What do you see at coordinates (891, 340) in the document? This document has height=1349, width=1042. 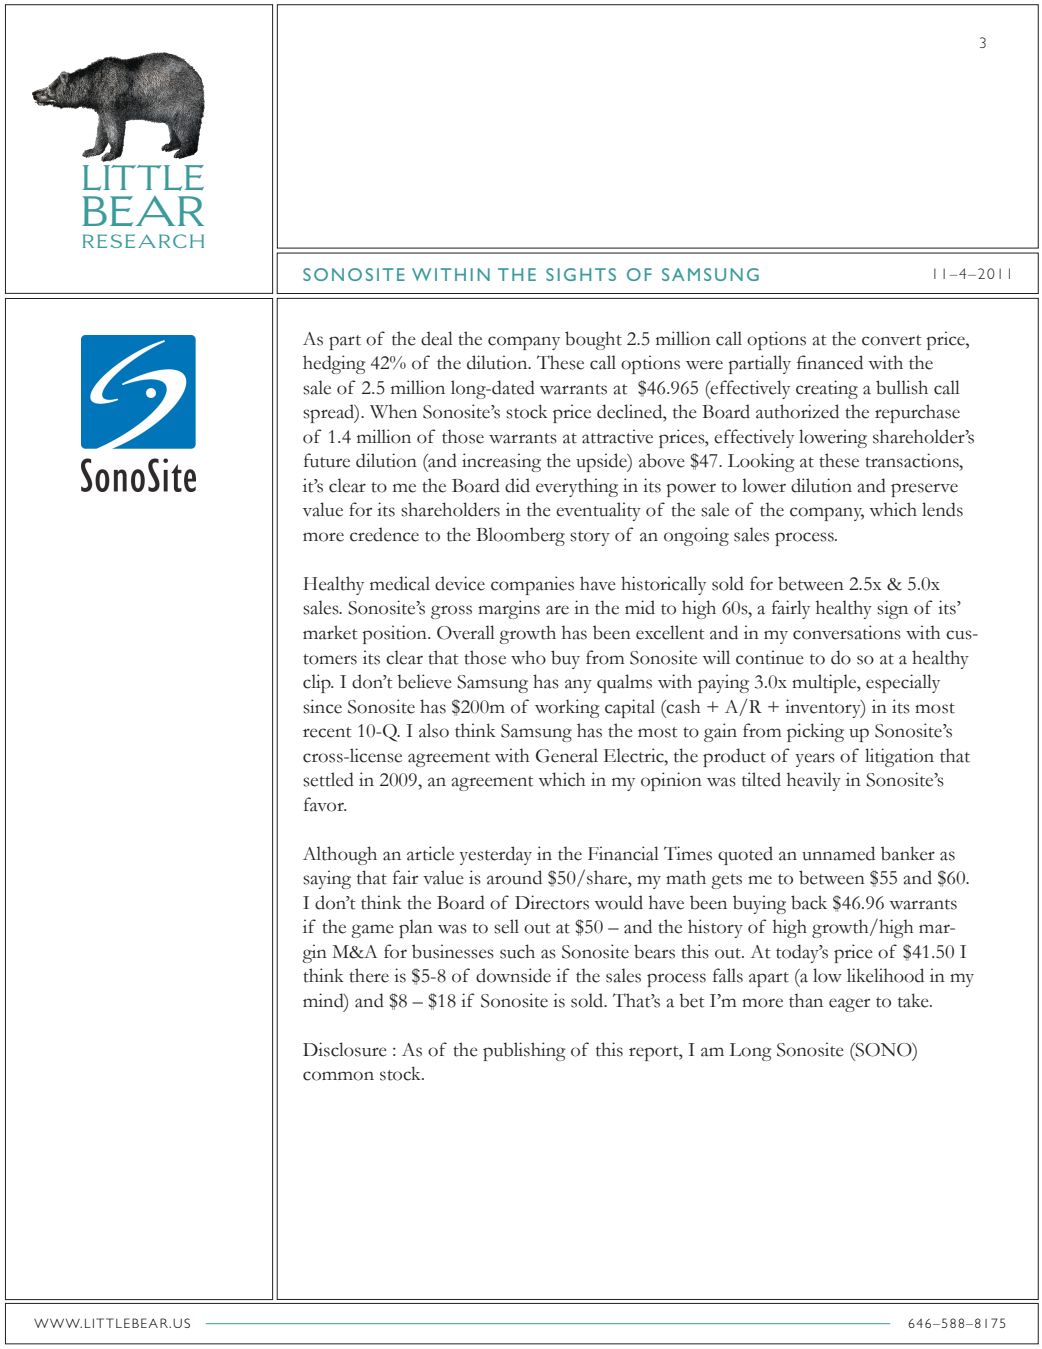 I see `convert` at bounding box center [891, 340].
